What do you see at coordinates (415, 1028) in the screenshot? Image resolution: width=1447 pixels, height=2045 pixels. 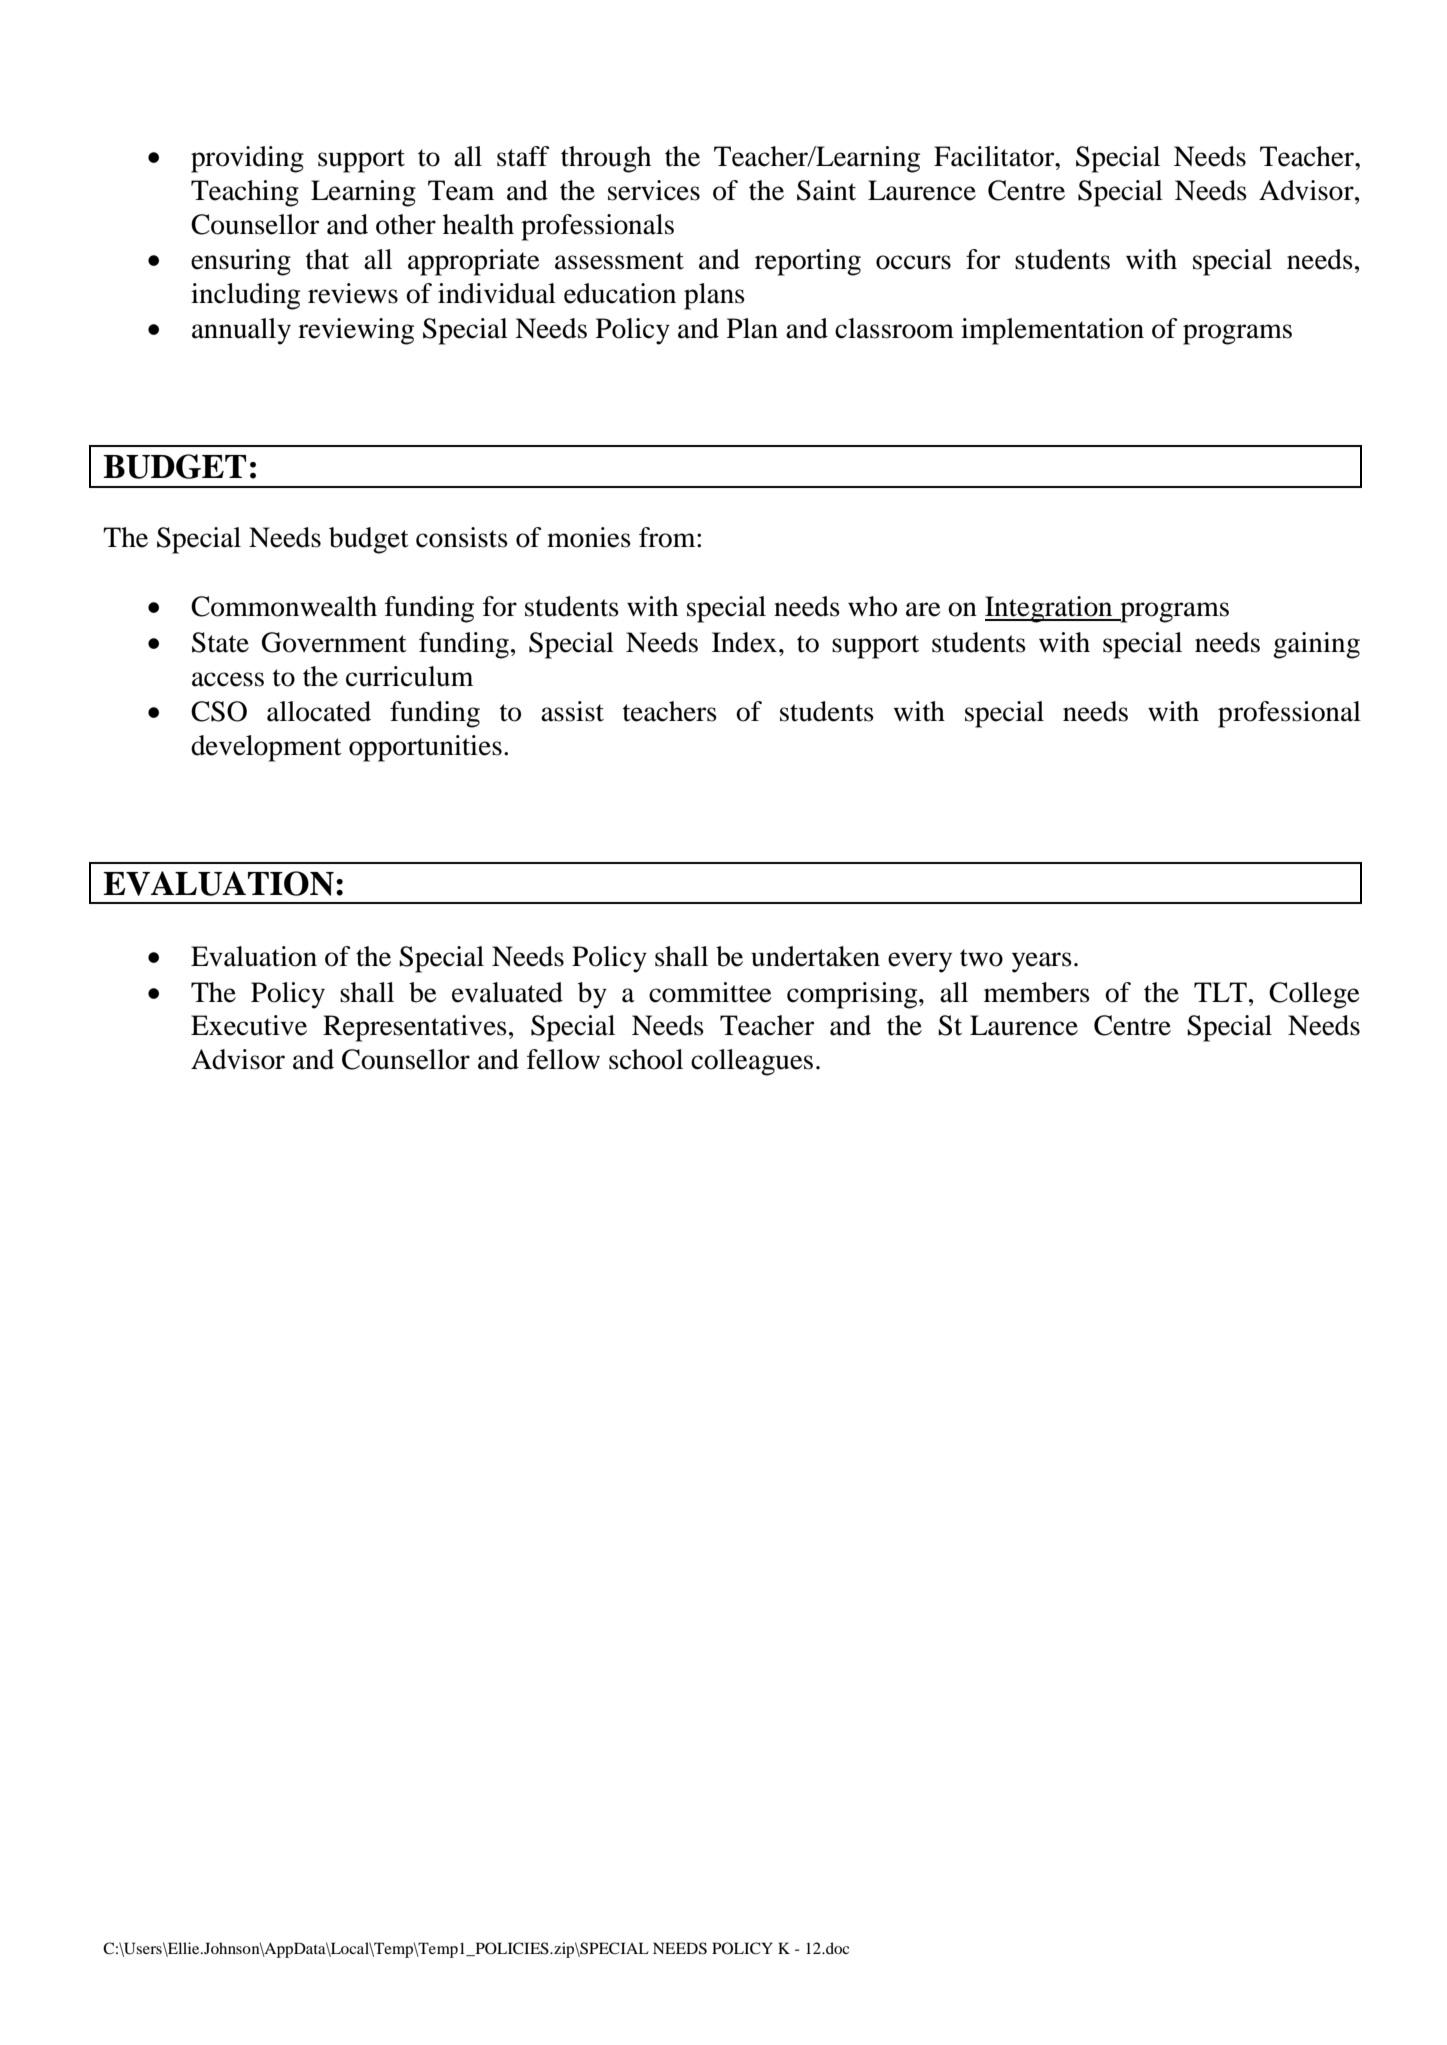 I see `Representatives` at bounding box center [415, 1028].
